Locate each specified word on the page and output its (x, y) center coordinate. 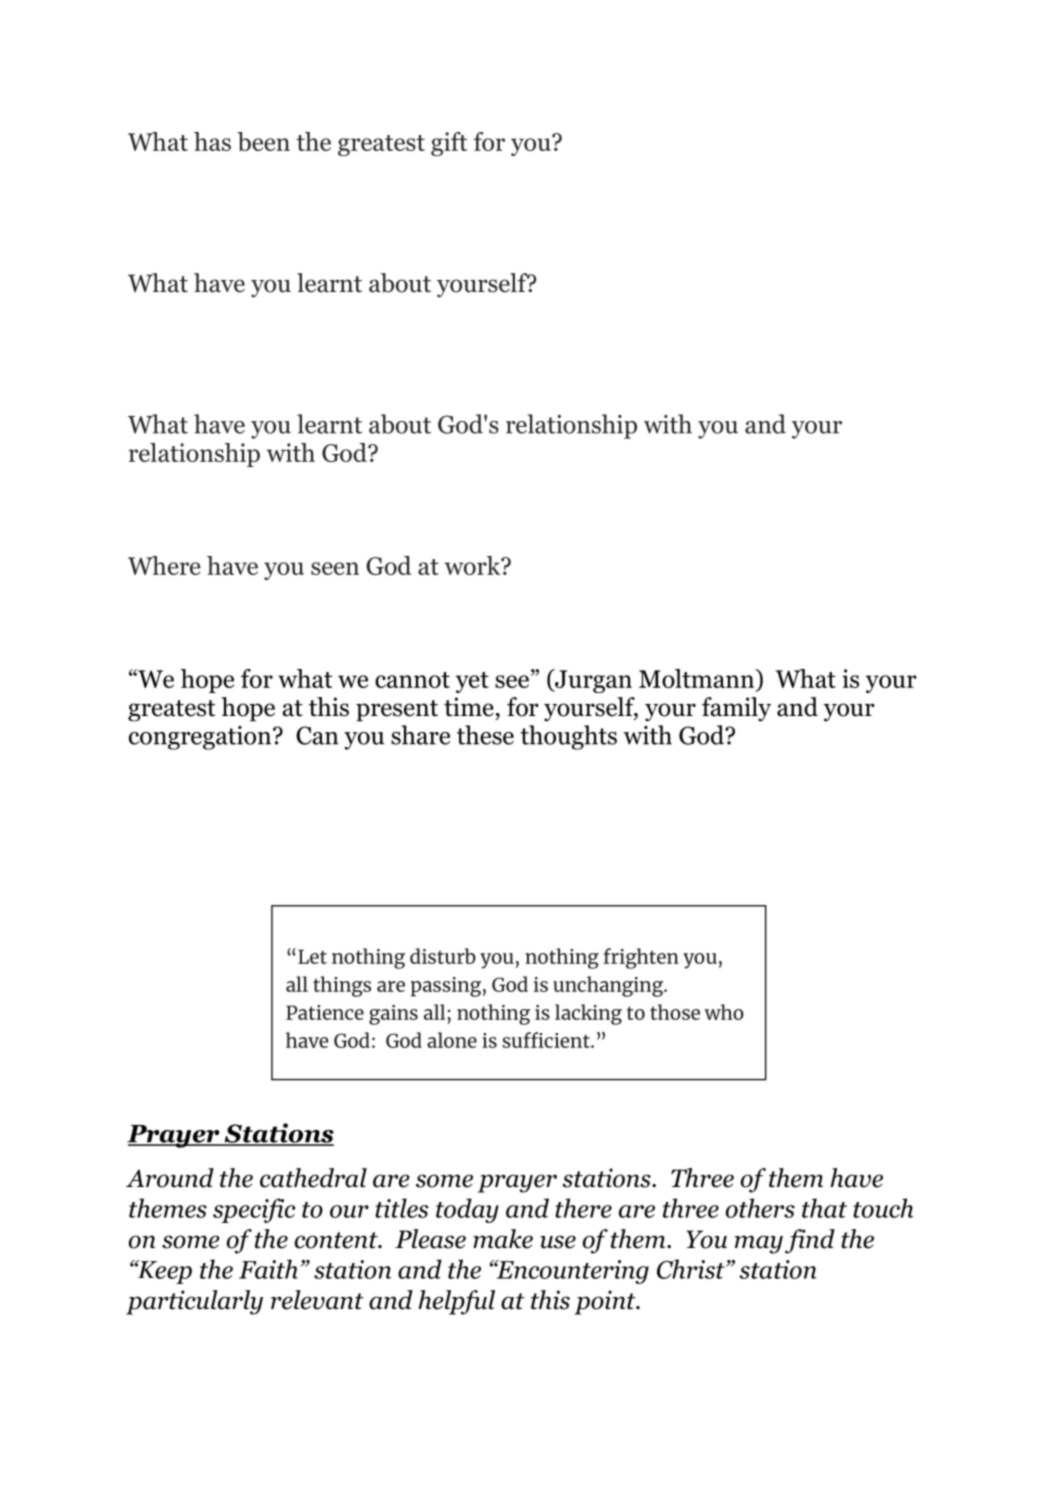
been (263, 142)
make (503, 1239)
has (212, 141)
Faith (268, 1269)
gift (449, 144)
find (810, 1241)
